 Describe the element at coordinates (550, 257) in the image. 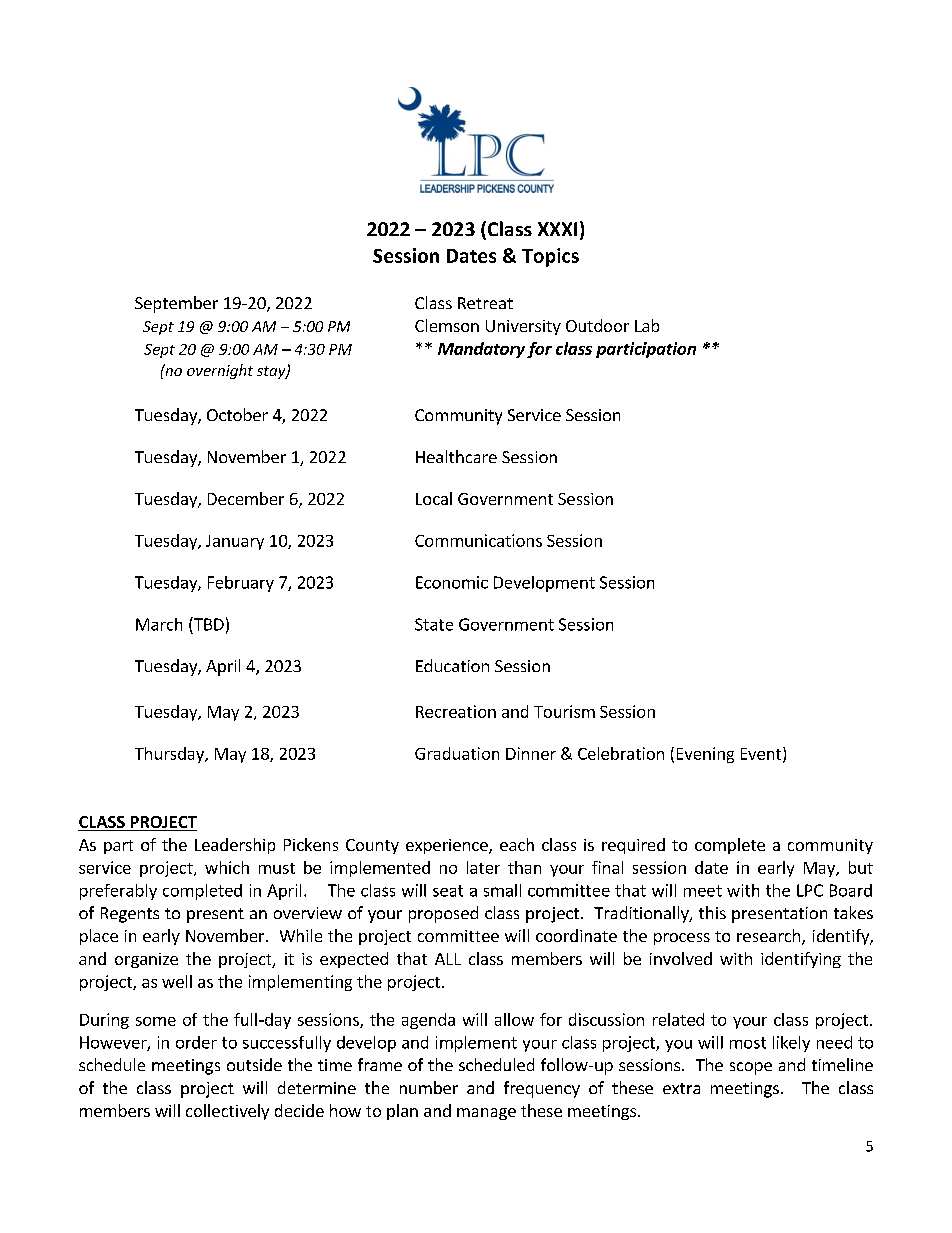

I see `Topics` at that location.
